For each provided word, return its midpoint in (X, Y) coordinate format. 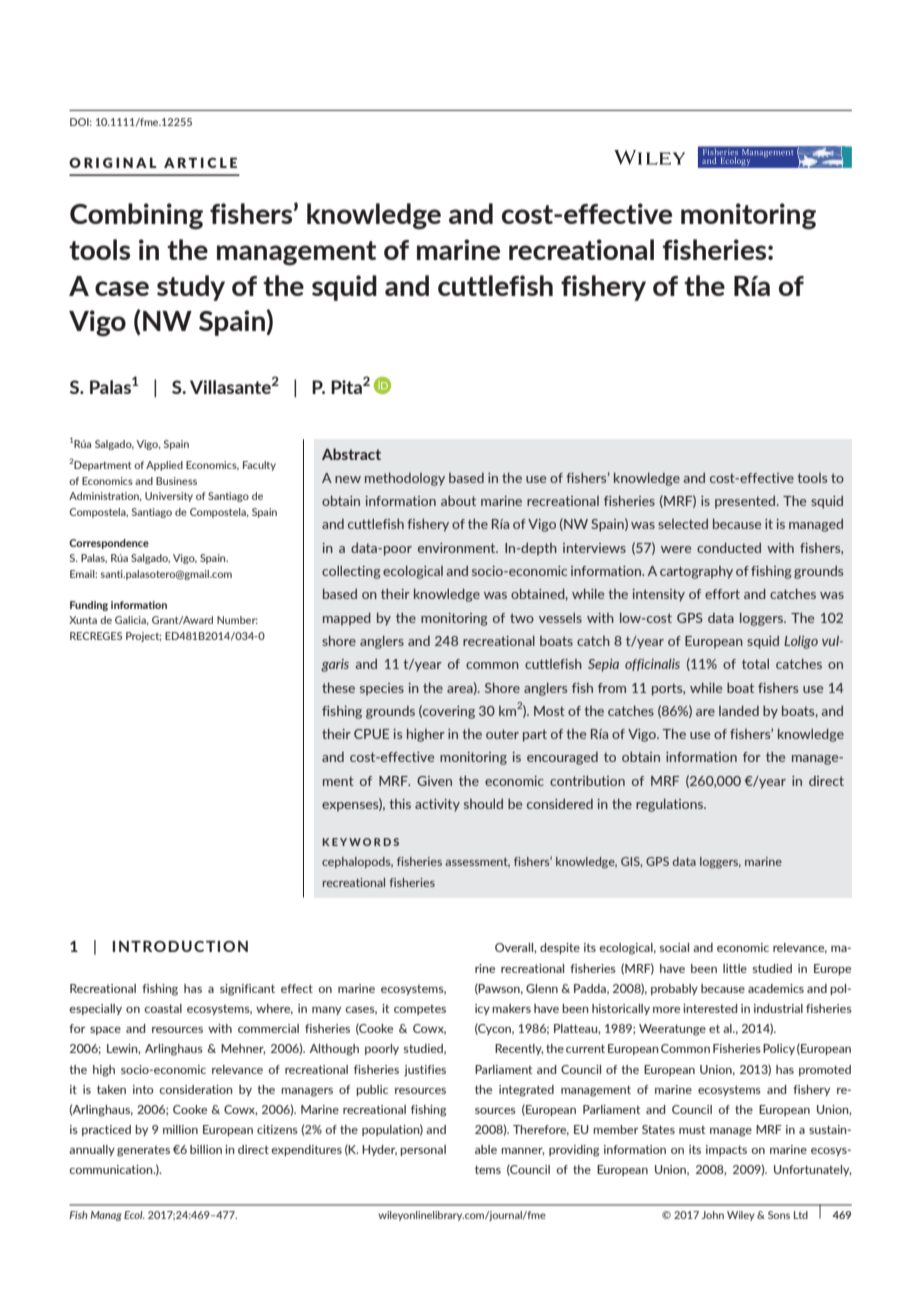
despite (560, 948)
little (735, 968)
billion (206, 1149)
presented (746, 502)
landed (739, 710)
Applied (164, 466)
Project (143, 637)
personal (423, 1150)
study (191, 288)
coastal (163, 1008)
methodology (405, 479)
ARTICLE (200, 162)
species (382, 689)
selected (683, 524)
